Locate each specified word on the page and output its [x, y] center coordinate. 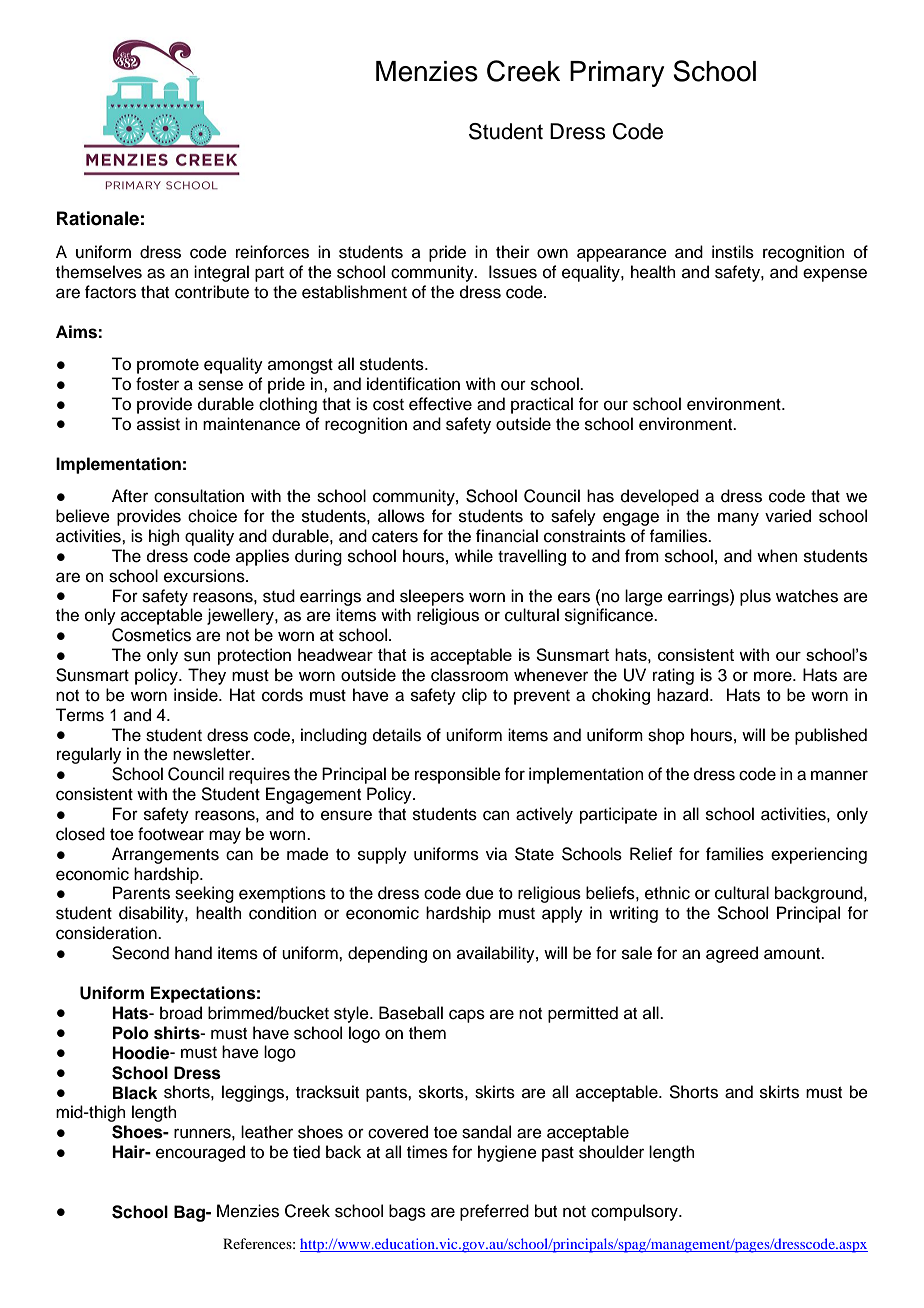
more [774, 676]
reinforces [272, 252]
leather [267, 1132]
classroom [469, 675]
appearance [622, 255]
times [427, 1152]
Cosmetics [151, 635]
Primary [617, 74]
